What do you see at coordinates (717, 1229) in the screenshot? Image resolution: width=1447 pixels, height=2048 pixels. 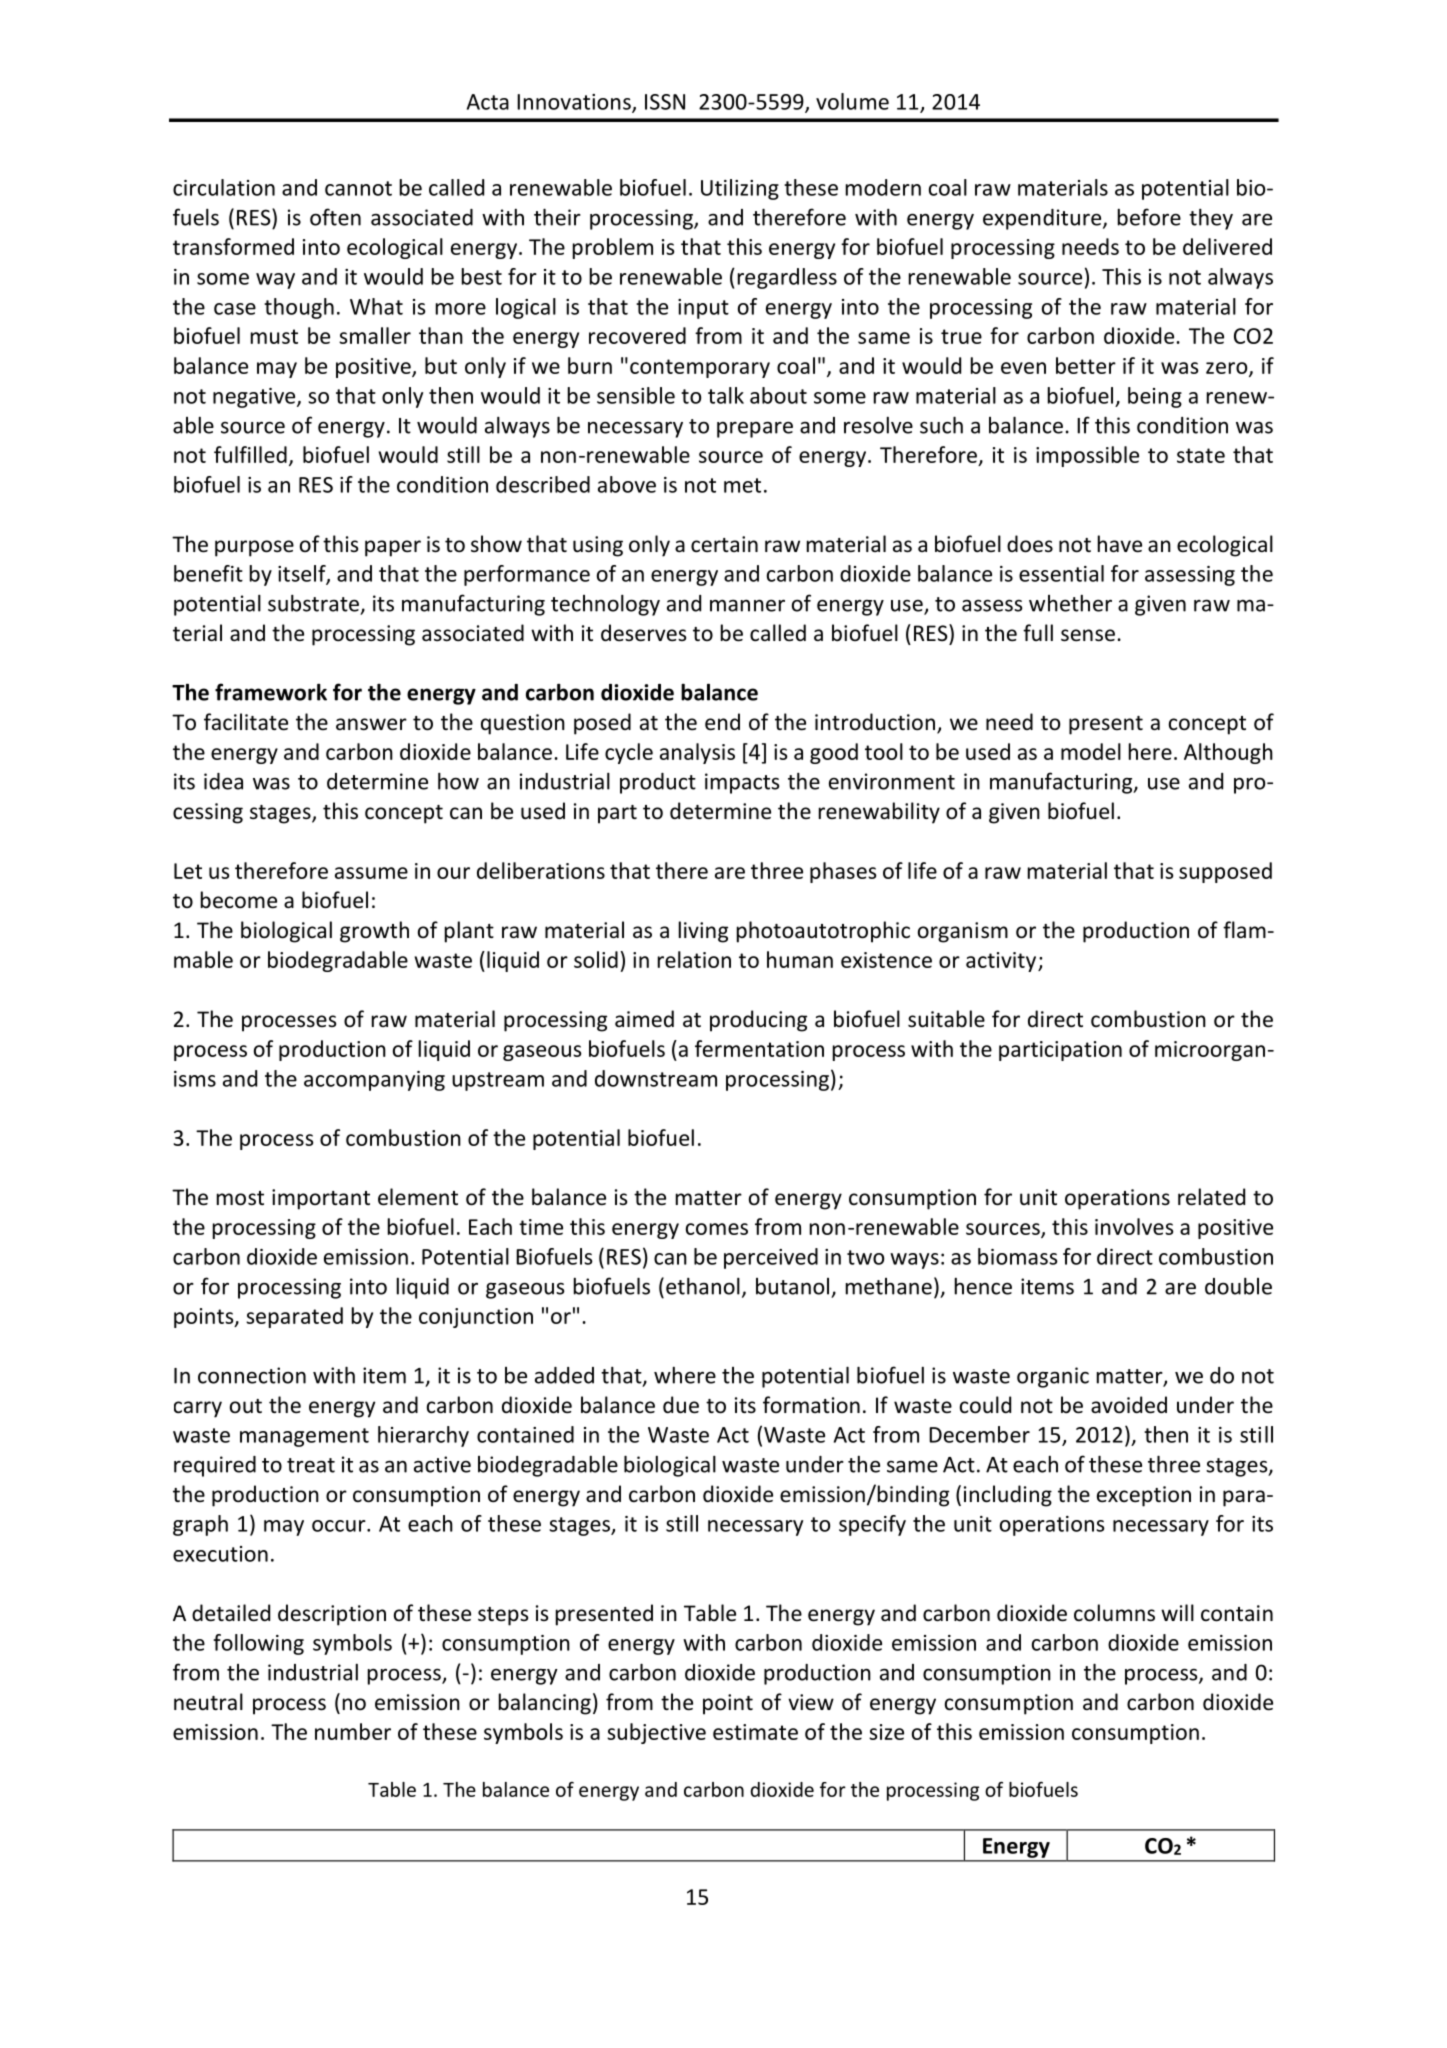 I see `comes` at bounding box center [717, 1229].
